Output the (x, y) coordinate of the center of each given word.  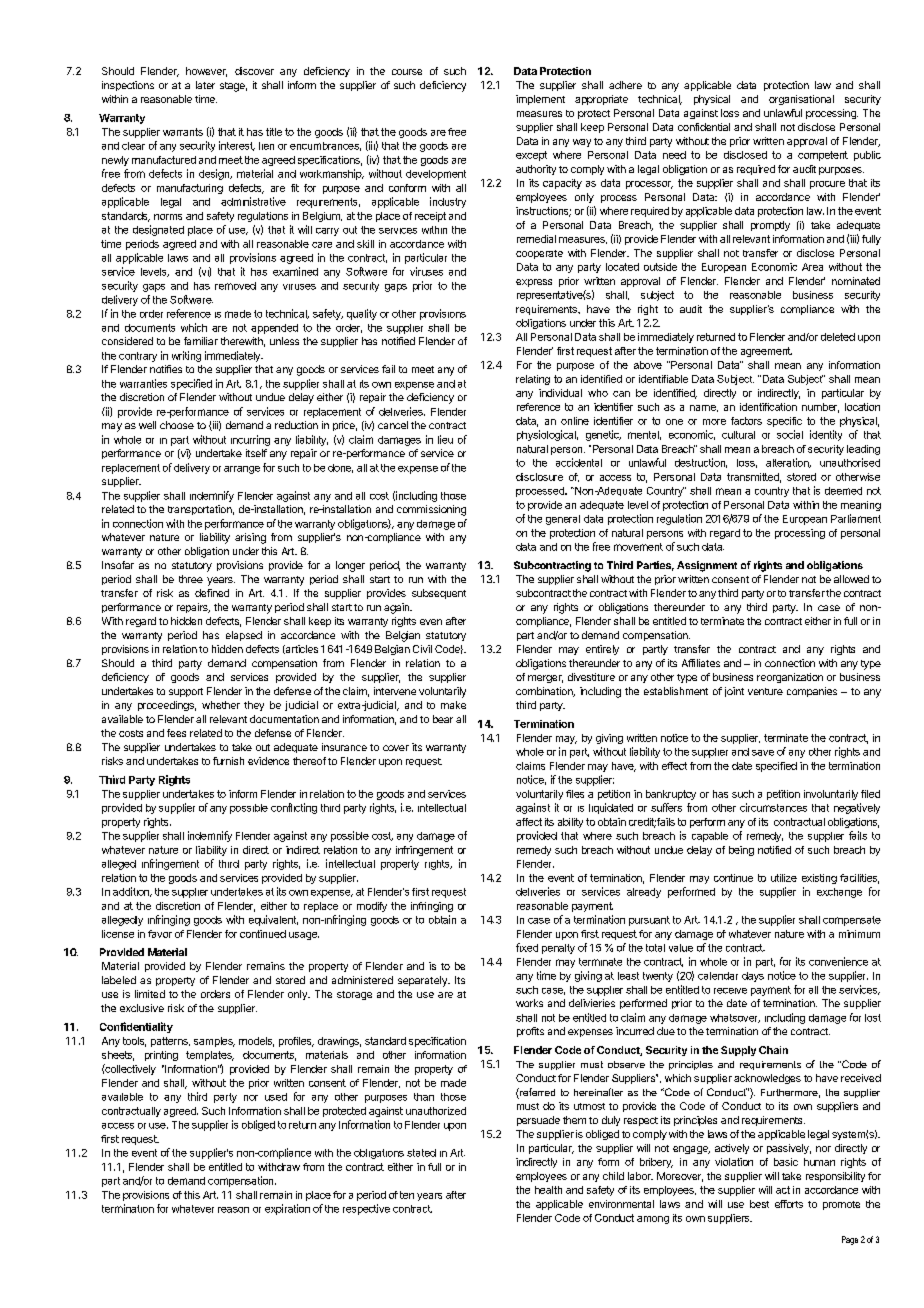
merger (545, 679)
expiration (287, 1209)
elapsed (244, 636)
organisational (801, 100)
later (205, 85)
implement (540, 100)
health (548, 1190)
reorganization (790, 678)
